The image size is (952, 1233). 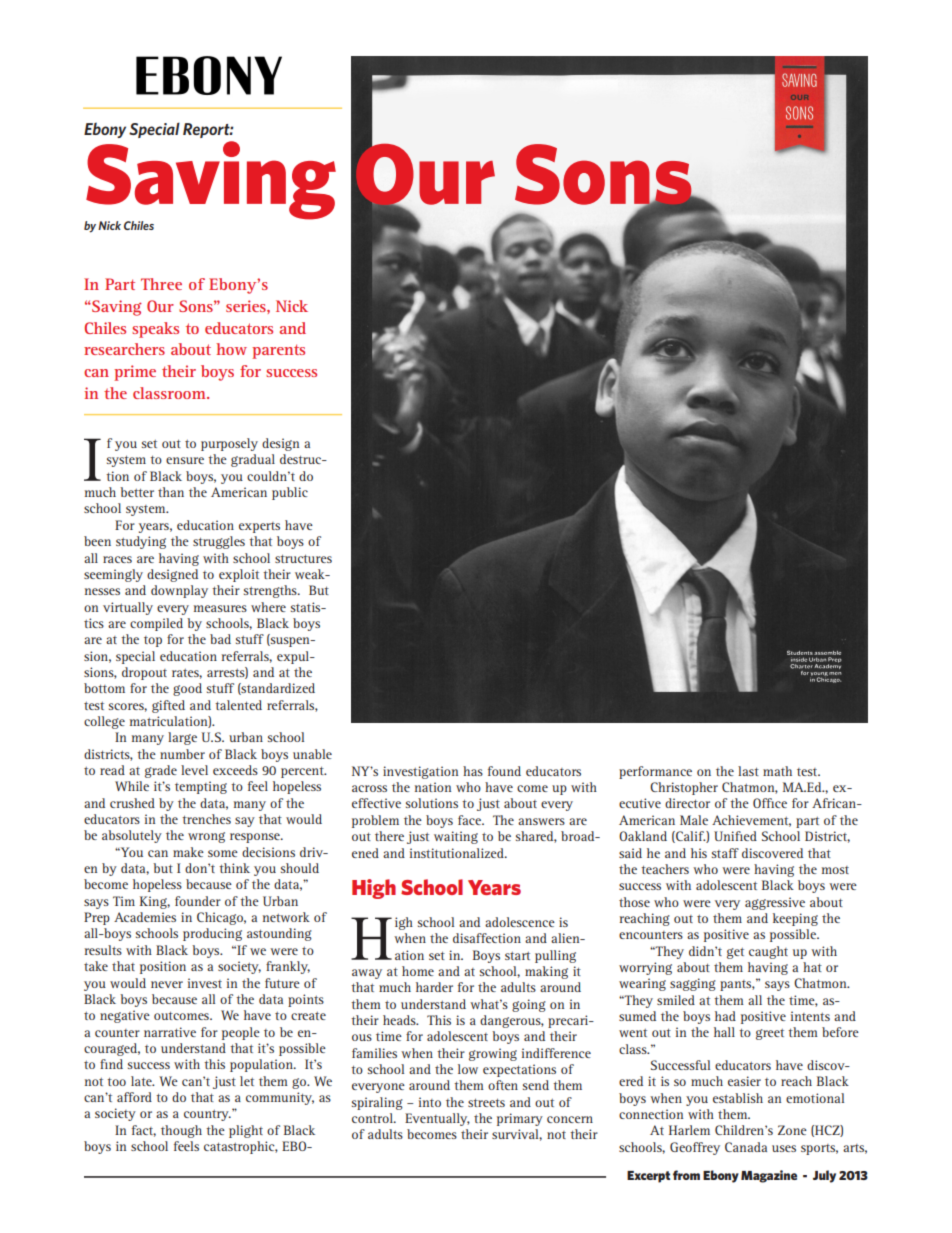 What do you see at coordinates (179, 591) in the screenshot?
I see `downplay` at bounding box center [179, 591].
